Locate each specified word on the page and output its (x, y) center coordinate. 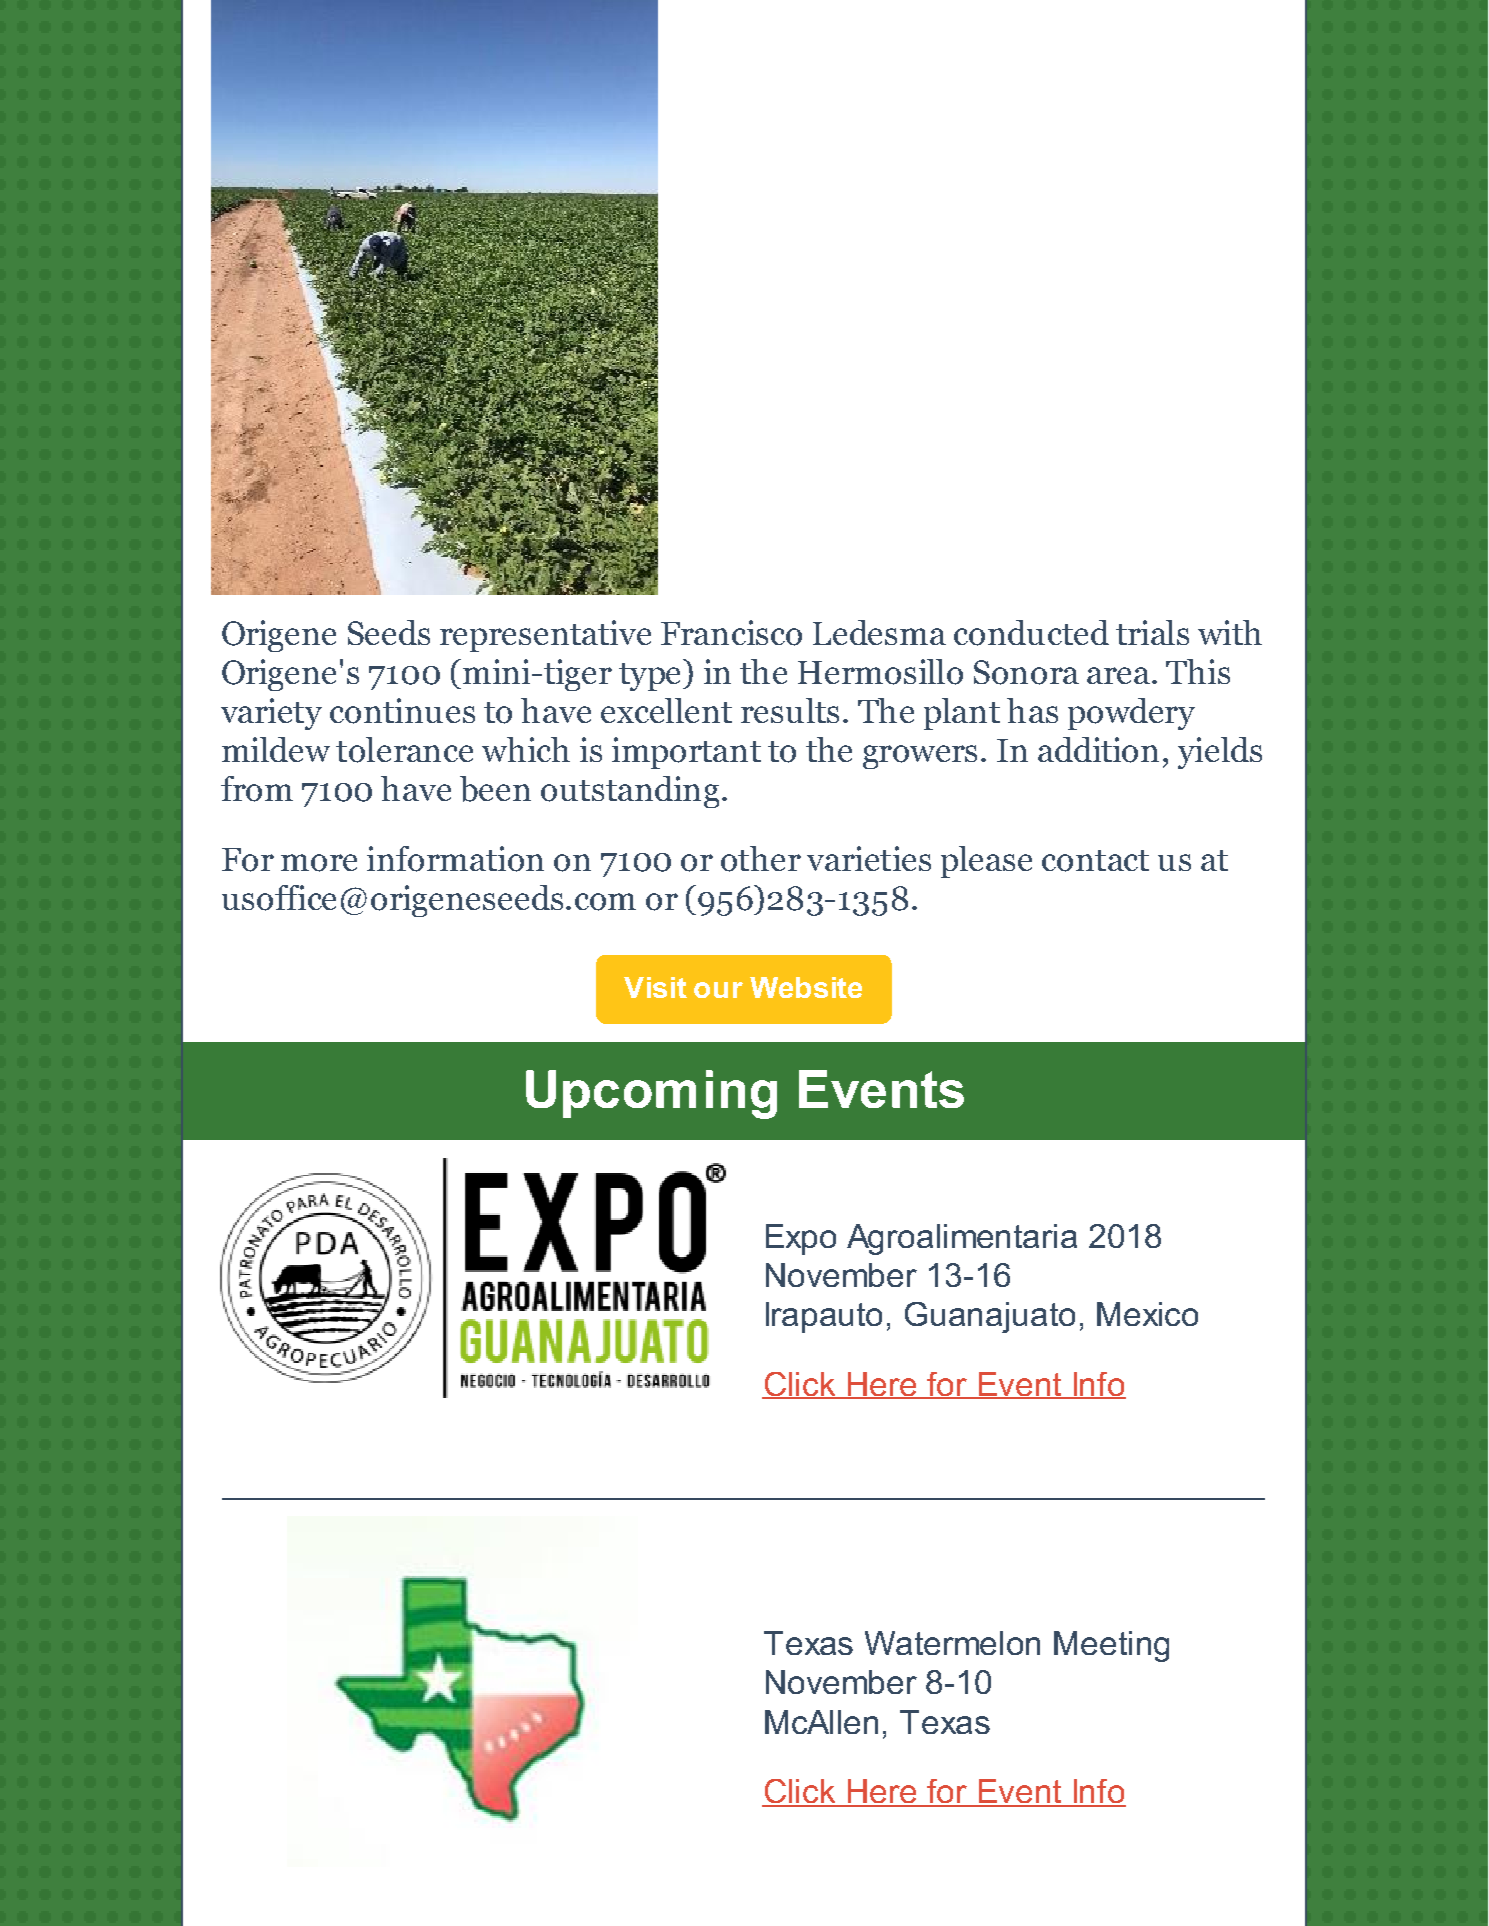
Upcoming (651, 1094)
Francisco (731, 633)
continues (402, 711)
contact (1095, 861)
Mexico (1147, 1314)
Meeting (1111, 1646)
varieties (869, 858)
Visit (655, 987)
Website (806, 987)
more (319, 863)
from (257, 789)
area (1118, 675)
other (761, 859)
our (718, 990)
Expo (801, 1239)
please (986, 862)
